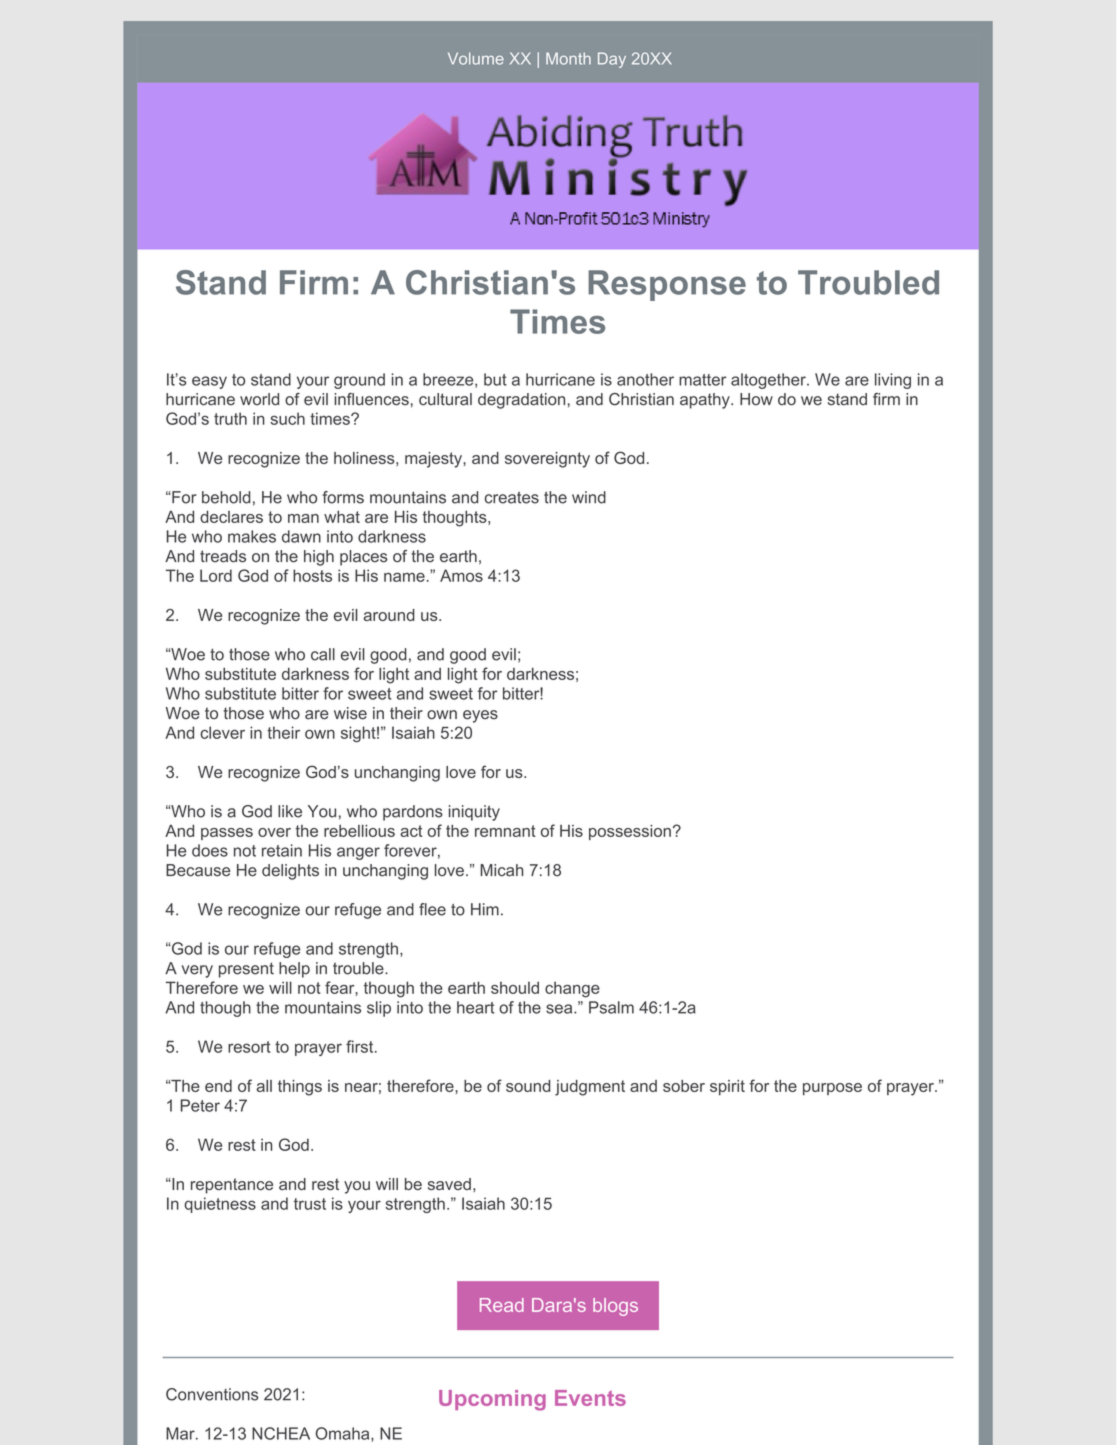  Describe the element at coordinates (615, 1307) in the screenshot. I see `blogs` at that location.
